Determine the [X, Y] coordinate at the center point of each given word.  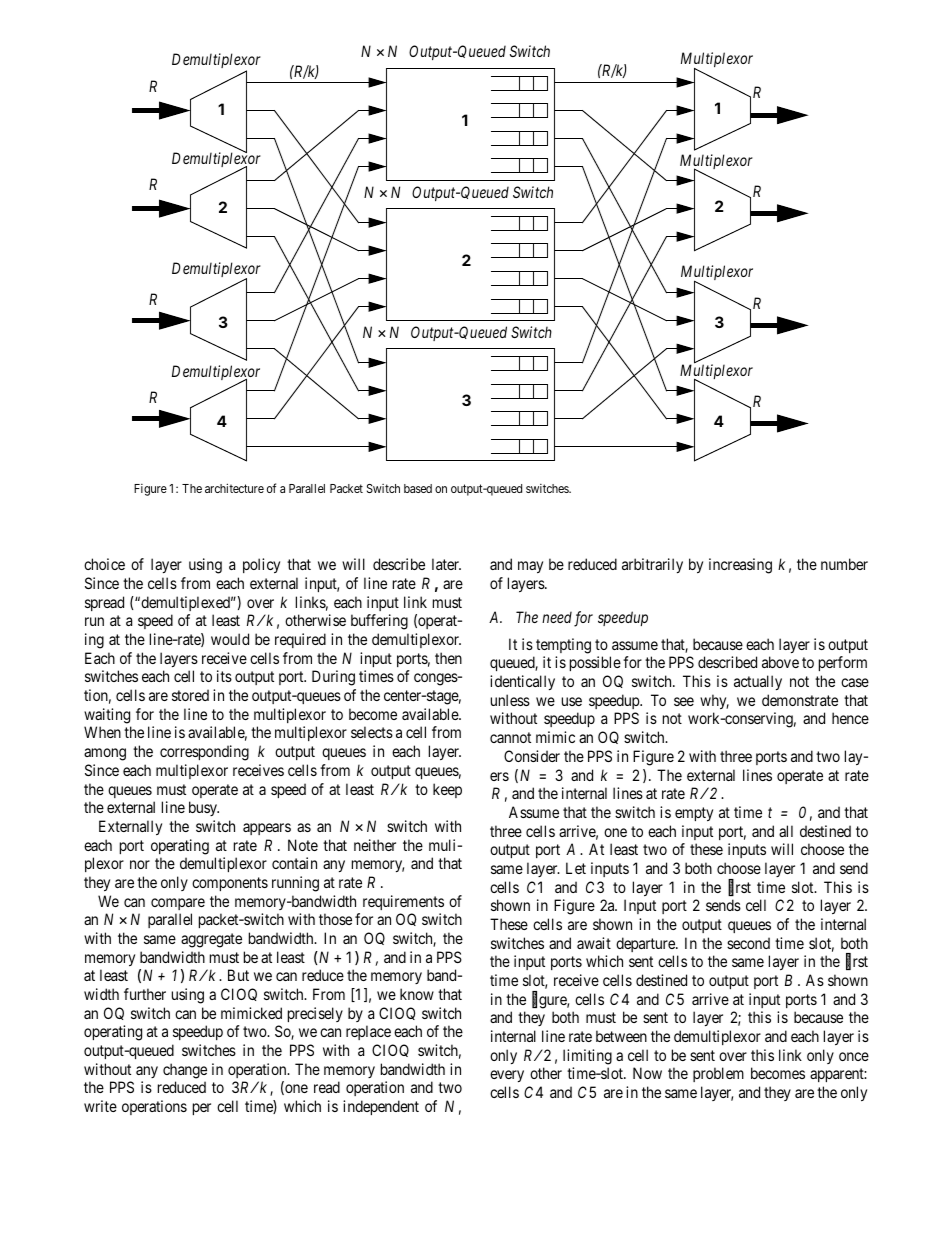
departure [646, 944]
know [417, 994]
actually [758, 682]
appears [267, 829]
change [185, 1071]
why [714, 701]
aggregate [211, 940]
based [418, 488]
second [748, 943]
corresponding [204, 753]
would [230, 639]
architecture [234, 488]
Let [576, 868]
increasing [740, 566]
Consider [532, 756]
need [557, 617]
